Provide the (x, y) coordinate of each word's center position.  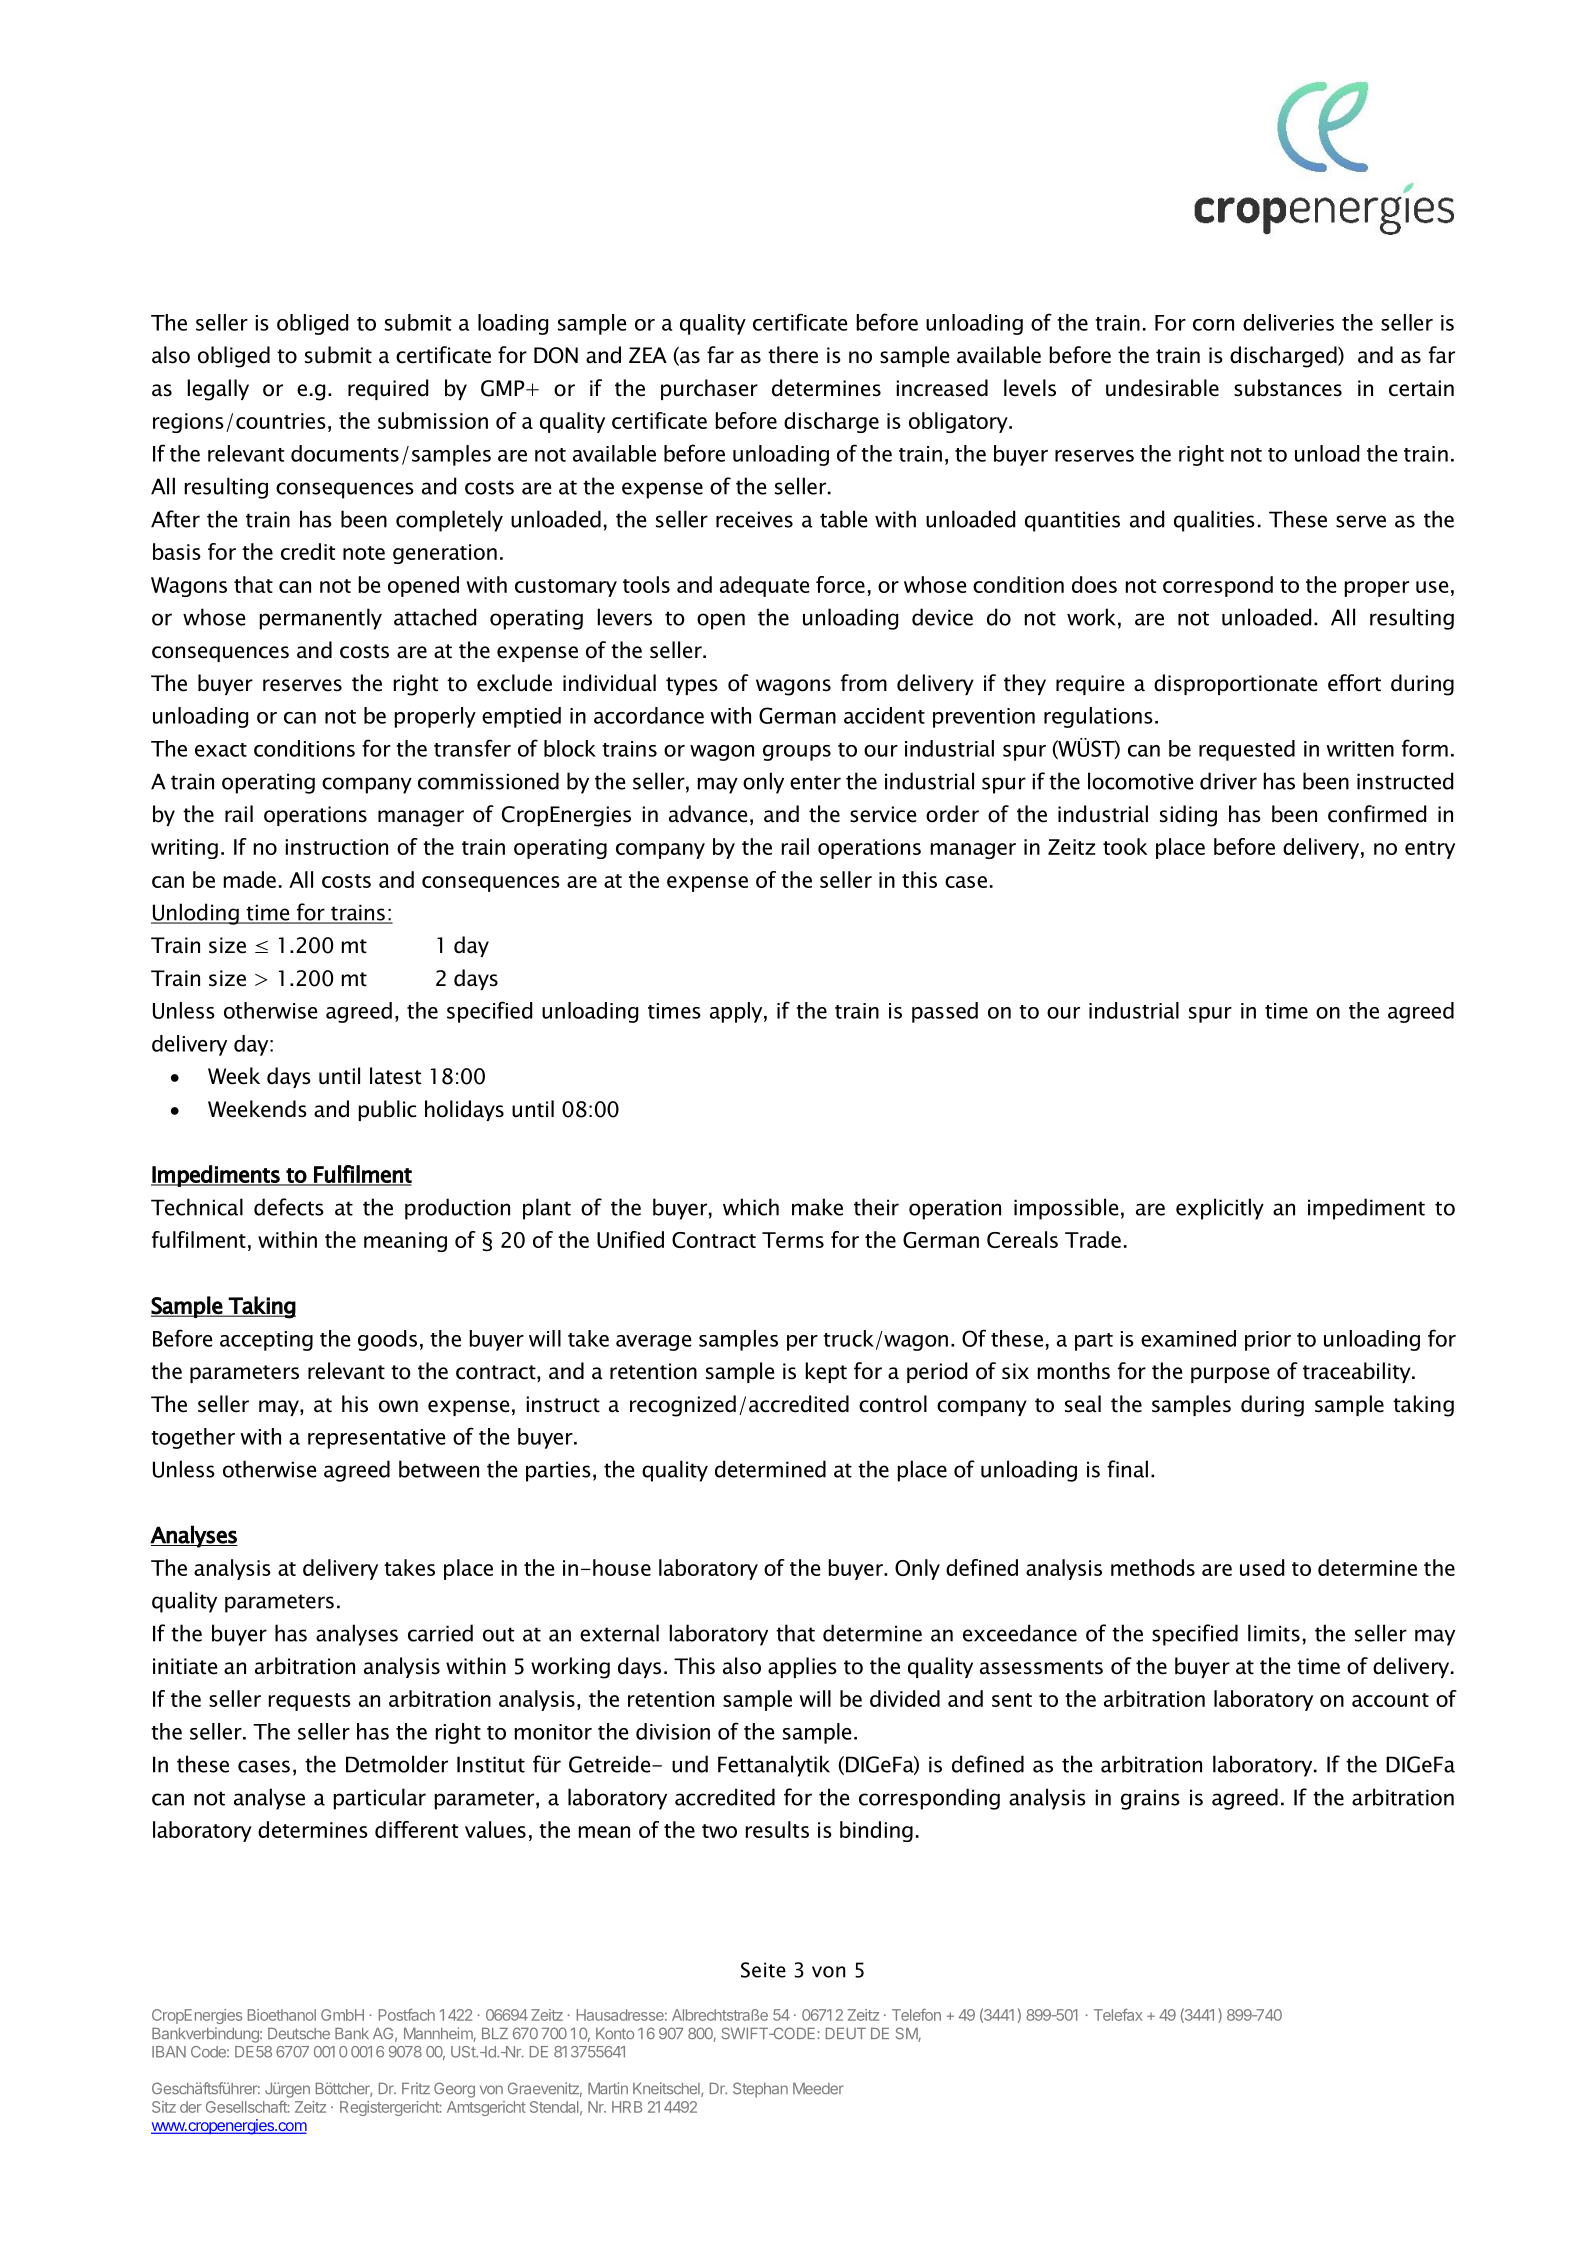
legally (218, 390)
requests (310, 1702)
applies (802, 1667)
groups (797, 753)
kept (826, 1372)
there (793, 355)
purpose (1230, 1375)
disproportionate (1235, 684)
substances (1288, 388)
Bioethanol (282, 2015)
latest (395, 1076)
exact (221, 750)
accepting (266, 1341)
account (1390, 1700)
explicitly (1220, 1209)
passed (945, 1012)
